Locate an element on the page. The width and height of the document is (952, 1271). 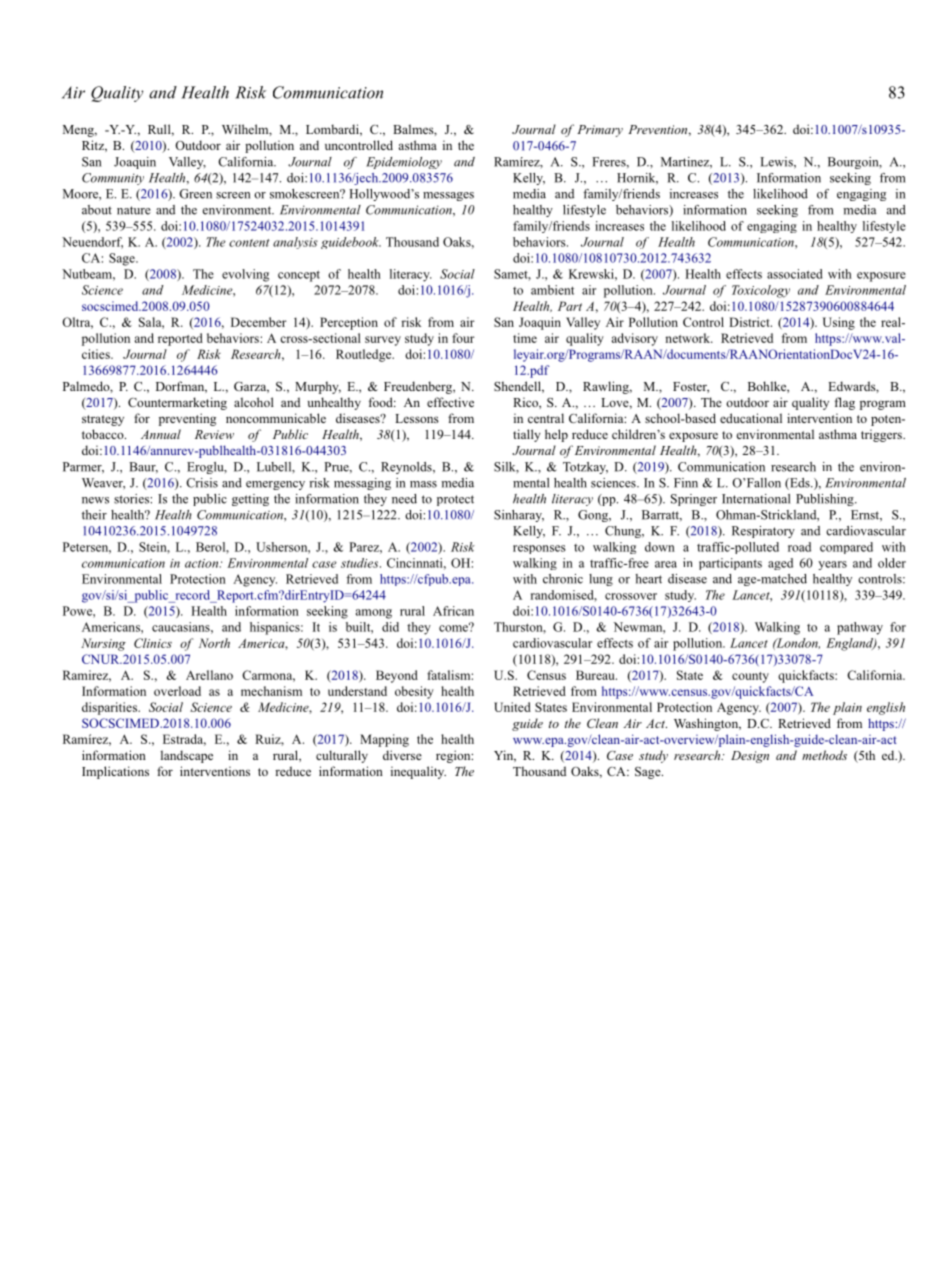
landscape is located at coordinates (187, 756).
